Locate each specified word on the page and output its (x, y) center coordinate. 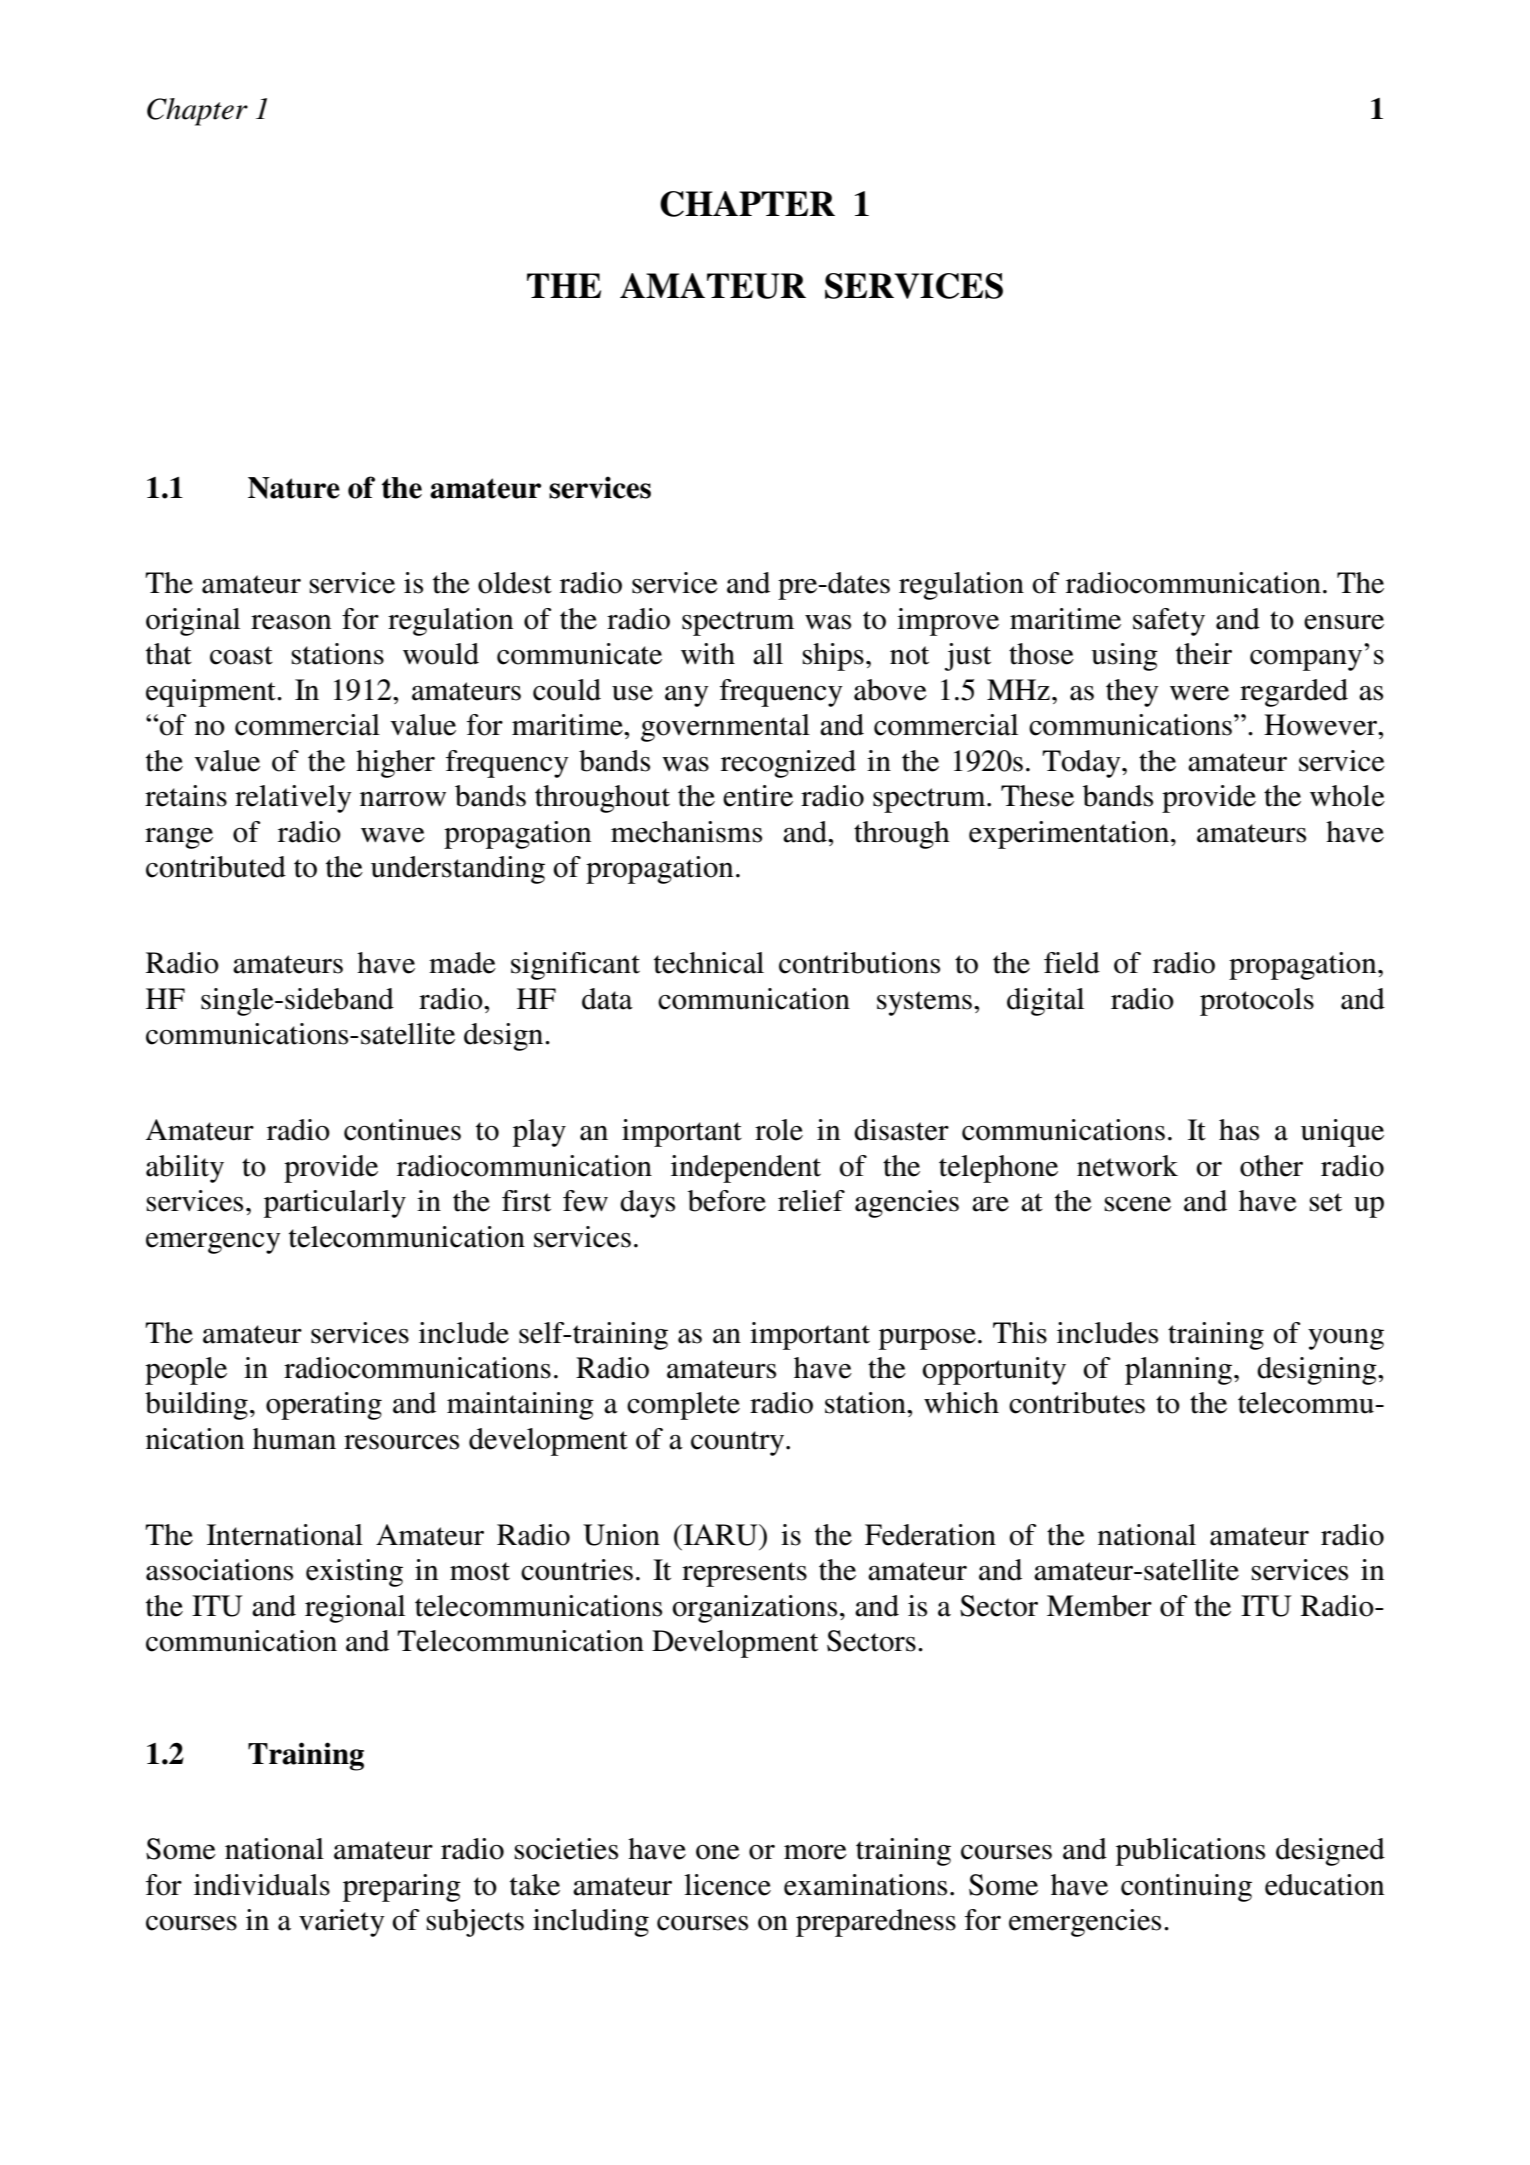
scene (1138, 1204)
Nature (294, 488)
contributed (216, 867)
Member (1099, 1606)
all (768, 654)
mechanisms (686, 832)
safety (1169, 622)
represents (744, 1574)
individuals (262, 1885)
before (727, 1201)
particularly (335, 1204)
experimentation (1069, 835)
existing (354, 1573)
